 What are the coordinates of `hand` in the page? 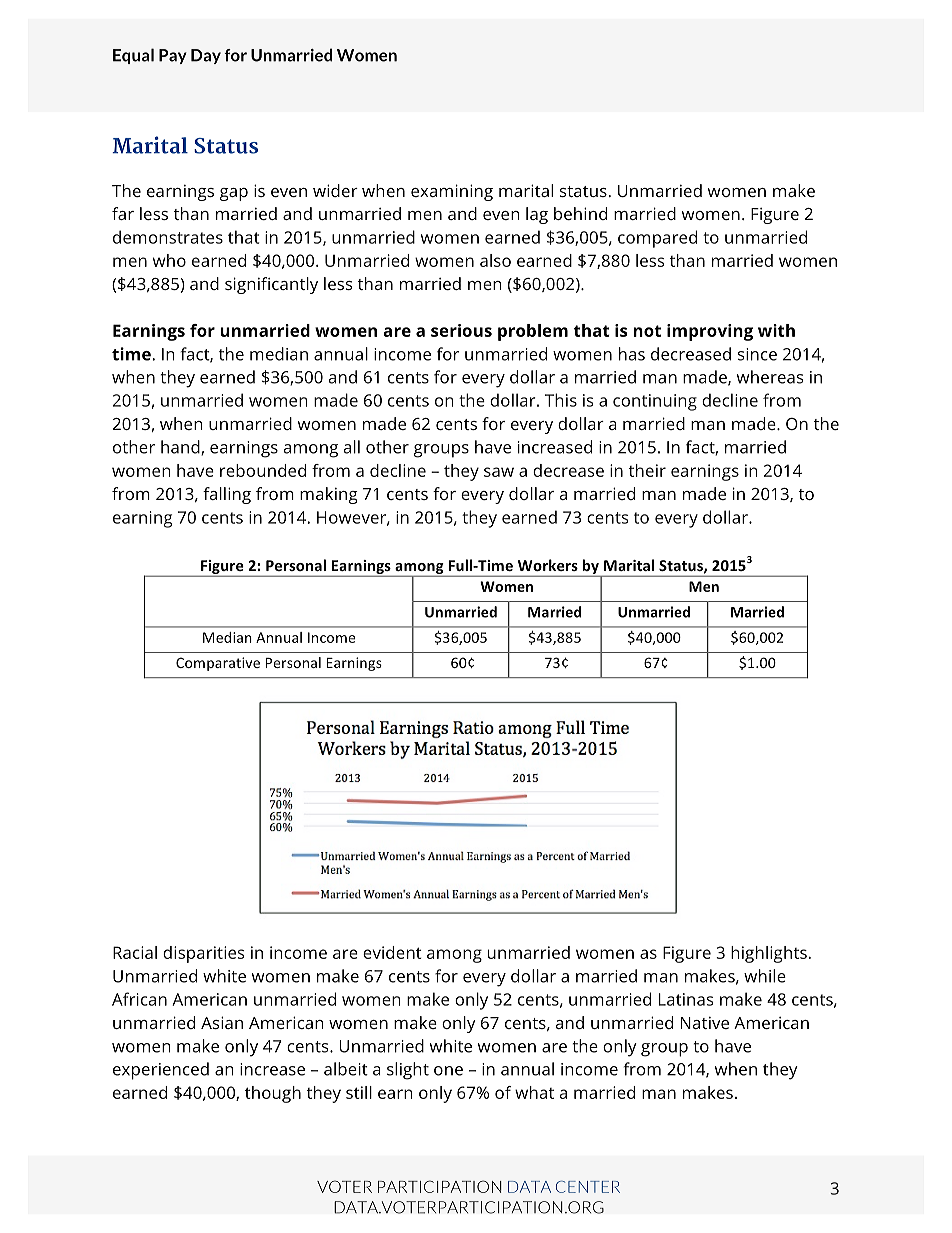 It's located at (181, 447).
